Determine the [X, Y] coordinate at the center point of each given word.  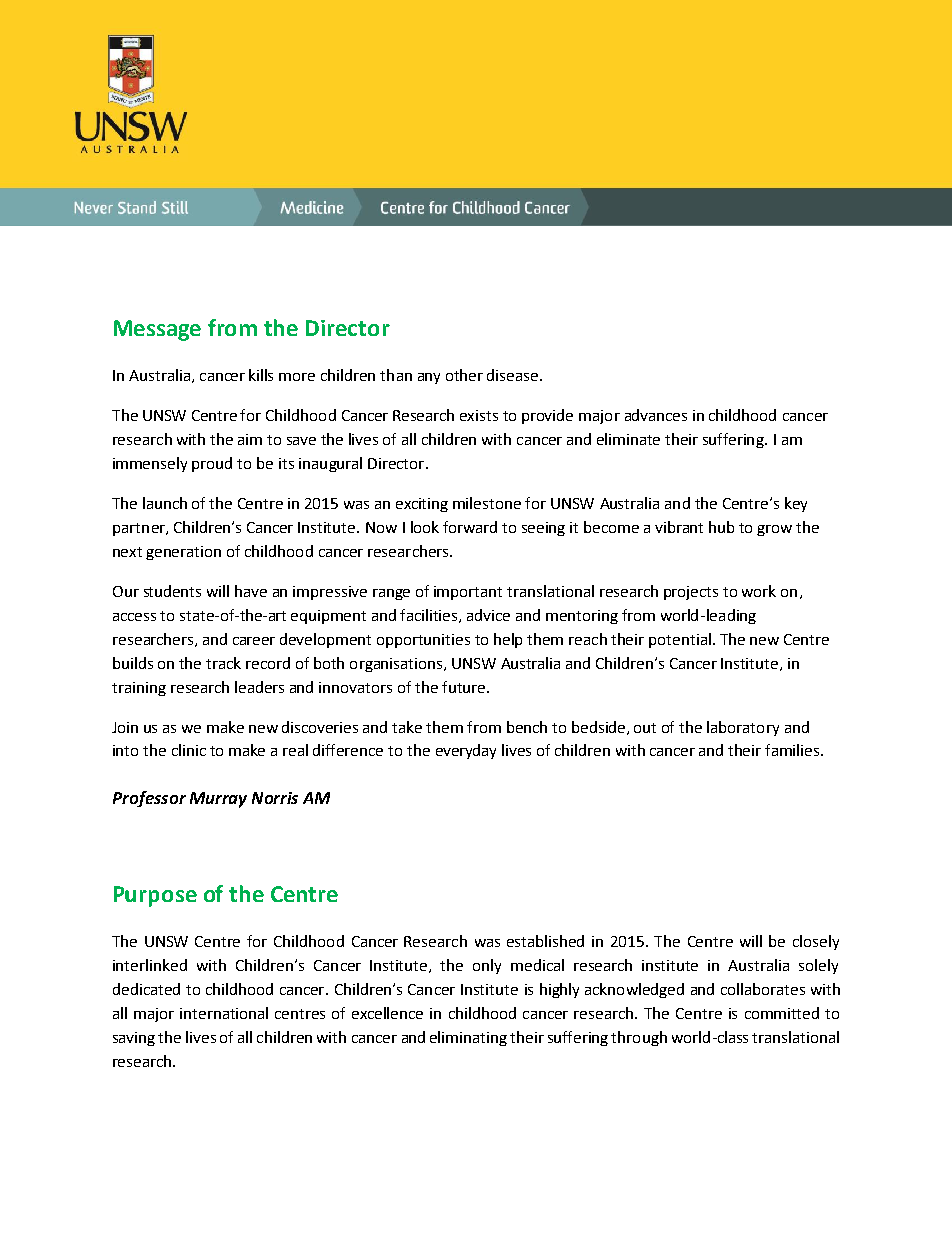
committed [782, 1013]
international [224, 1013]
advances [656, 415]
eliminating [468, 1038]
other [464, 375]
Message [157, 330]
